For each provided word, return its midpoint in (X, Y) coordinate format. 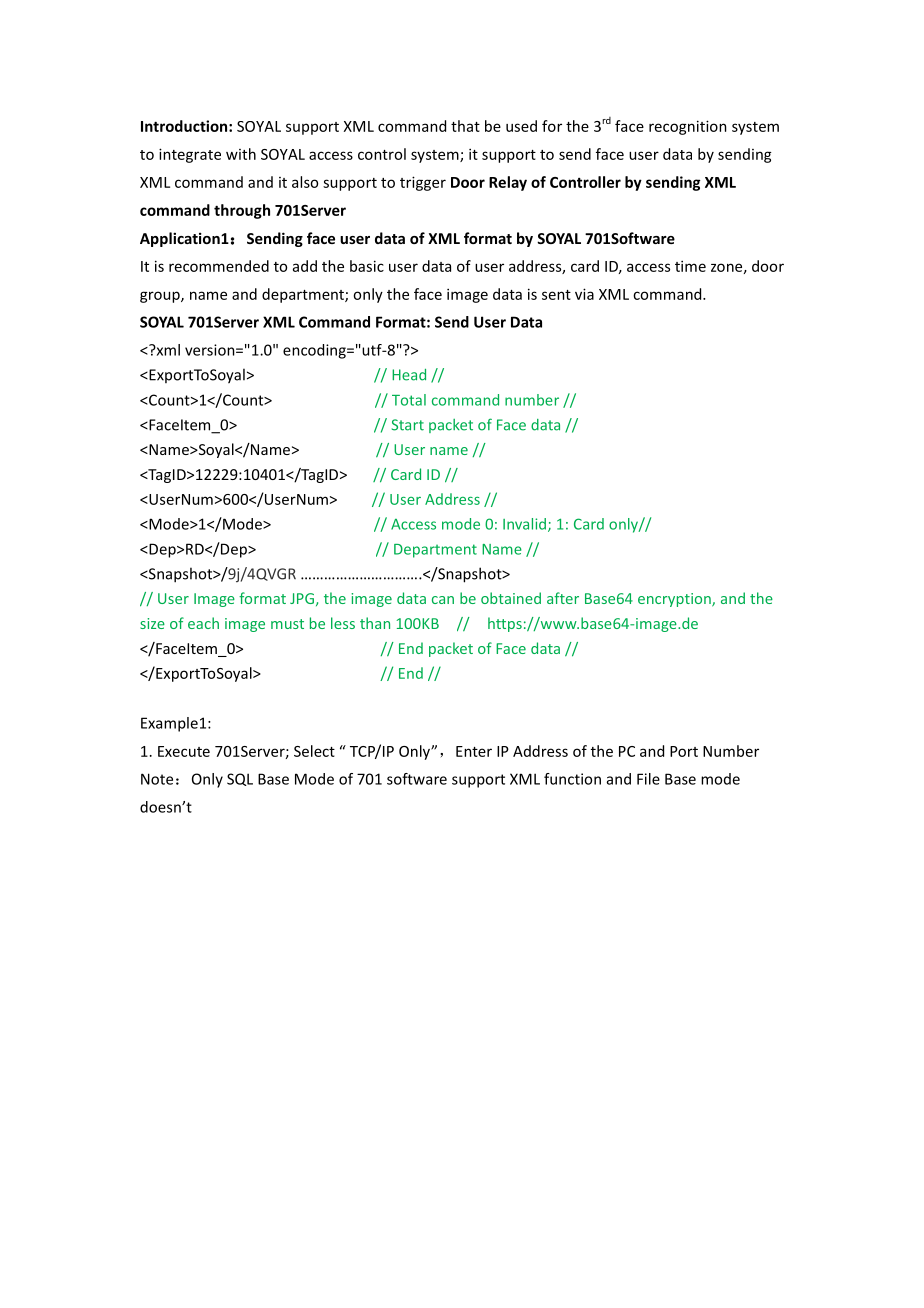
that (465, 126)
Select (314, 751)
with (241, 154)
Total (409, 400)
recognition (688, 127)
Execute (184, 751)
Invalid (526, 525)
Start (408, 425)
